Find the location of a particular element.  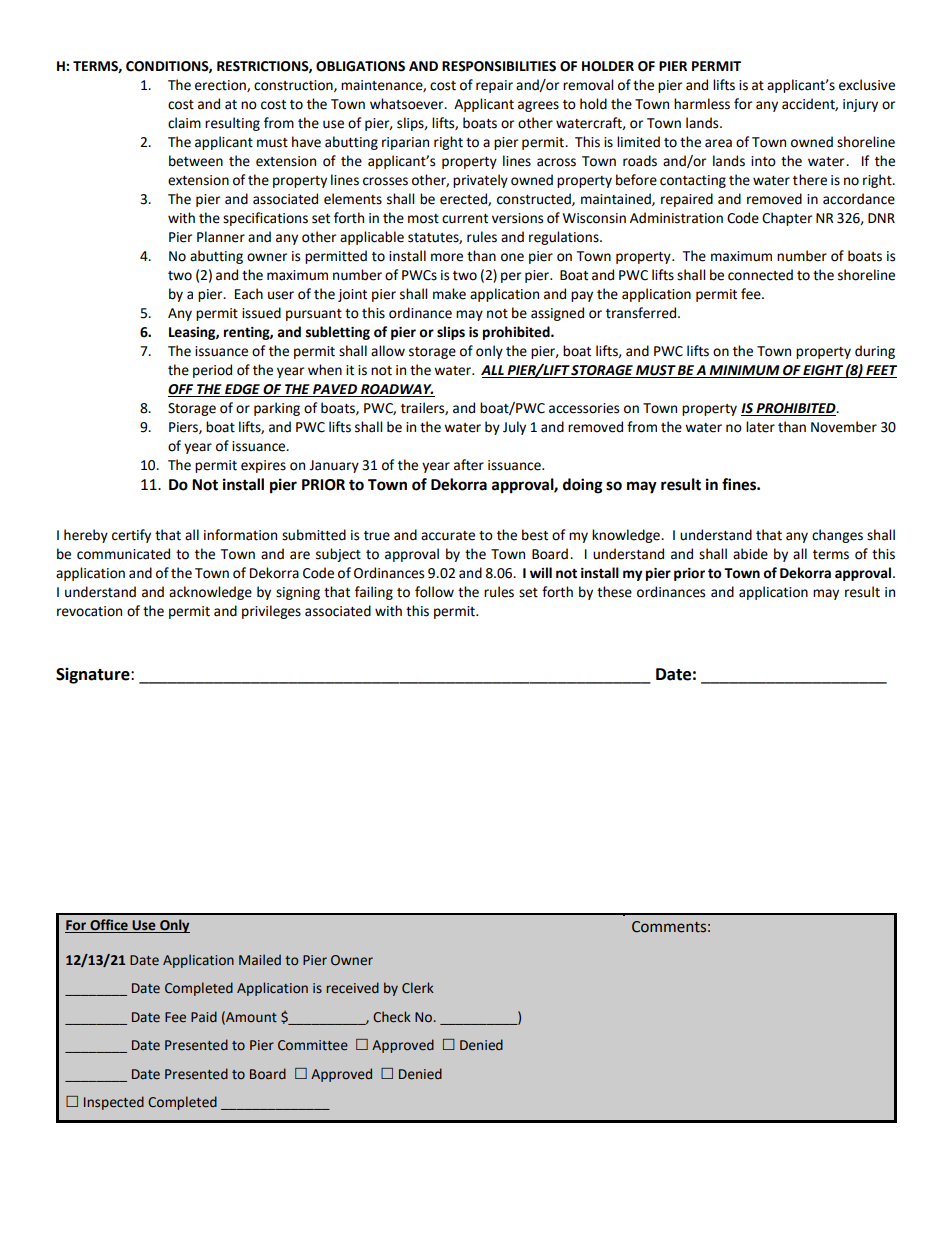

RESPONSIBILITIES is located at coordinates (499, 66).
